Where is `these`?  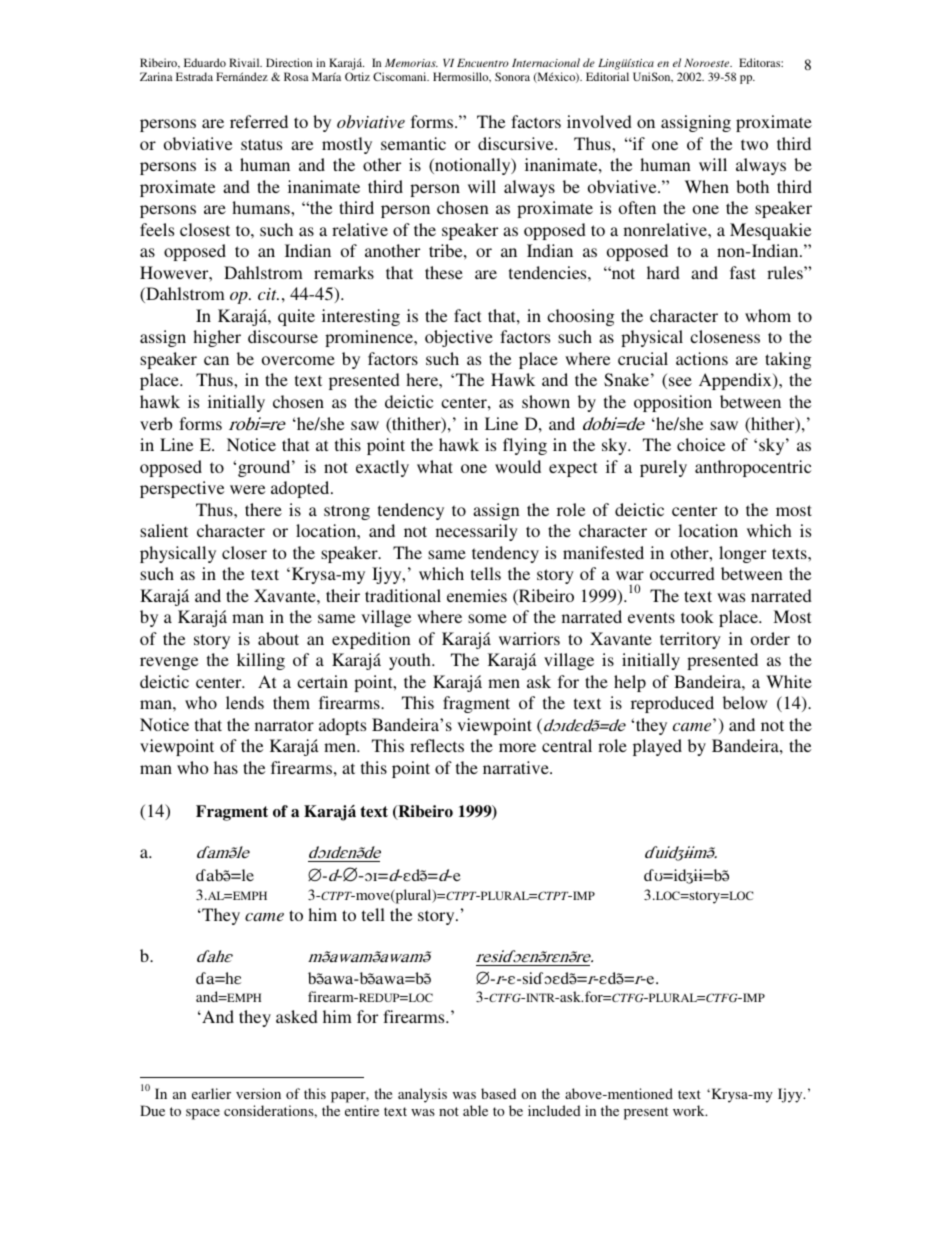
these is located at coordinates (444, 272).
